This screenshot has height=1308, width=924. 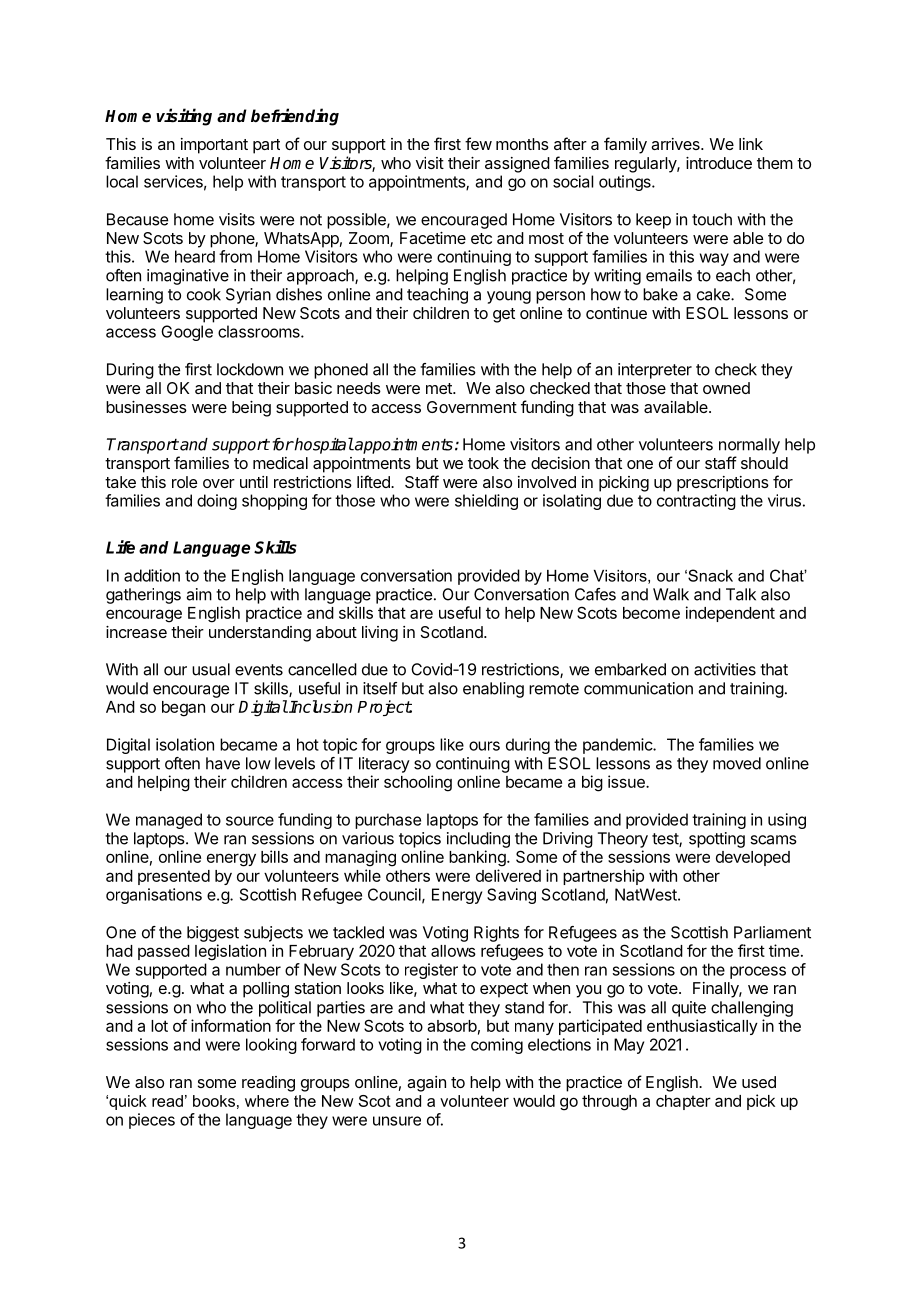 I want to click on took, so click(x=483, y=463).
